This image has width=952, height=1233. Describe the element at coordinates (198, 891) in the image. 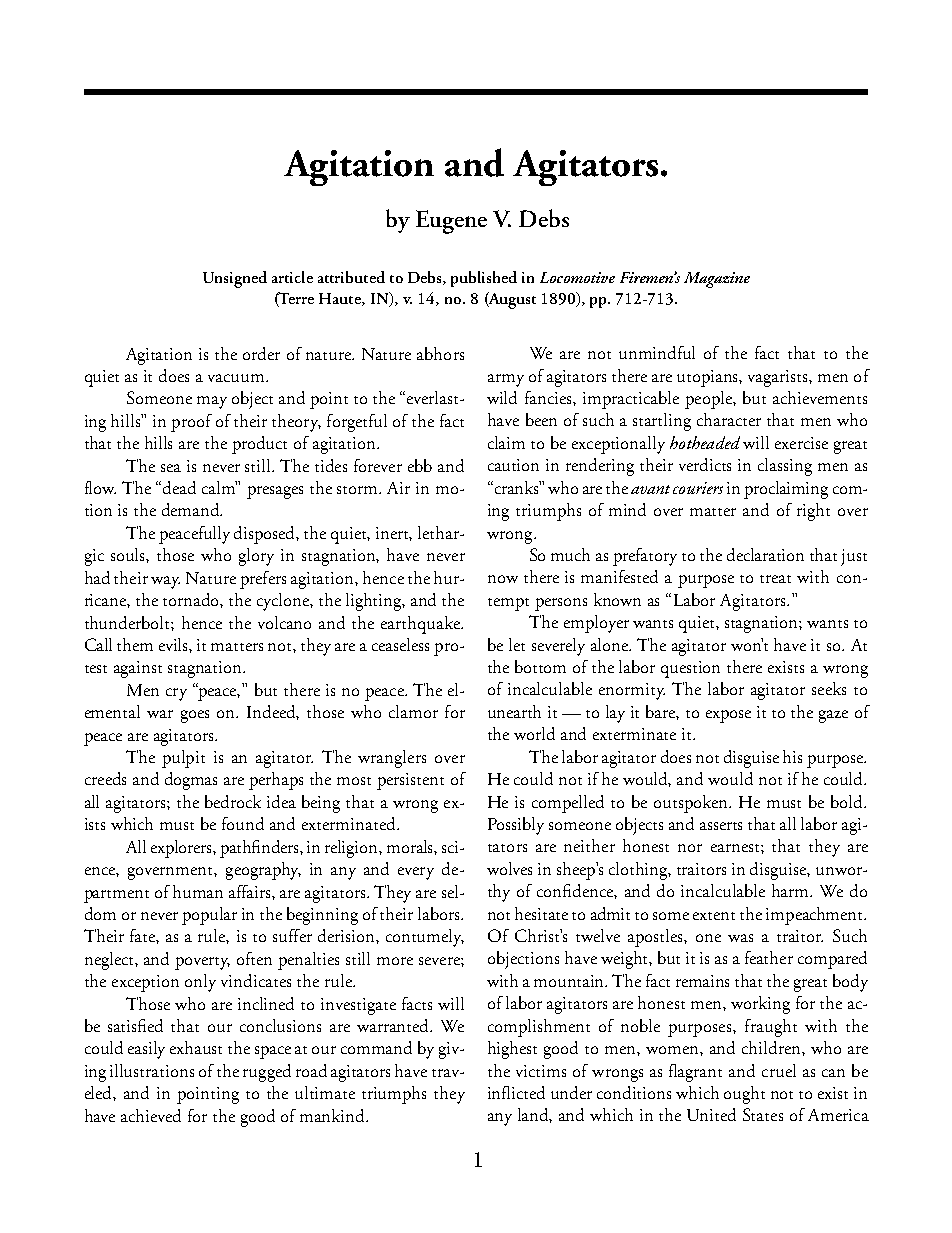

I see `human` at that location.
